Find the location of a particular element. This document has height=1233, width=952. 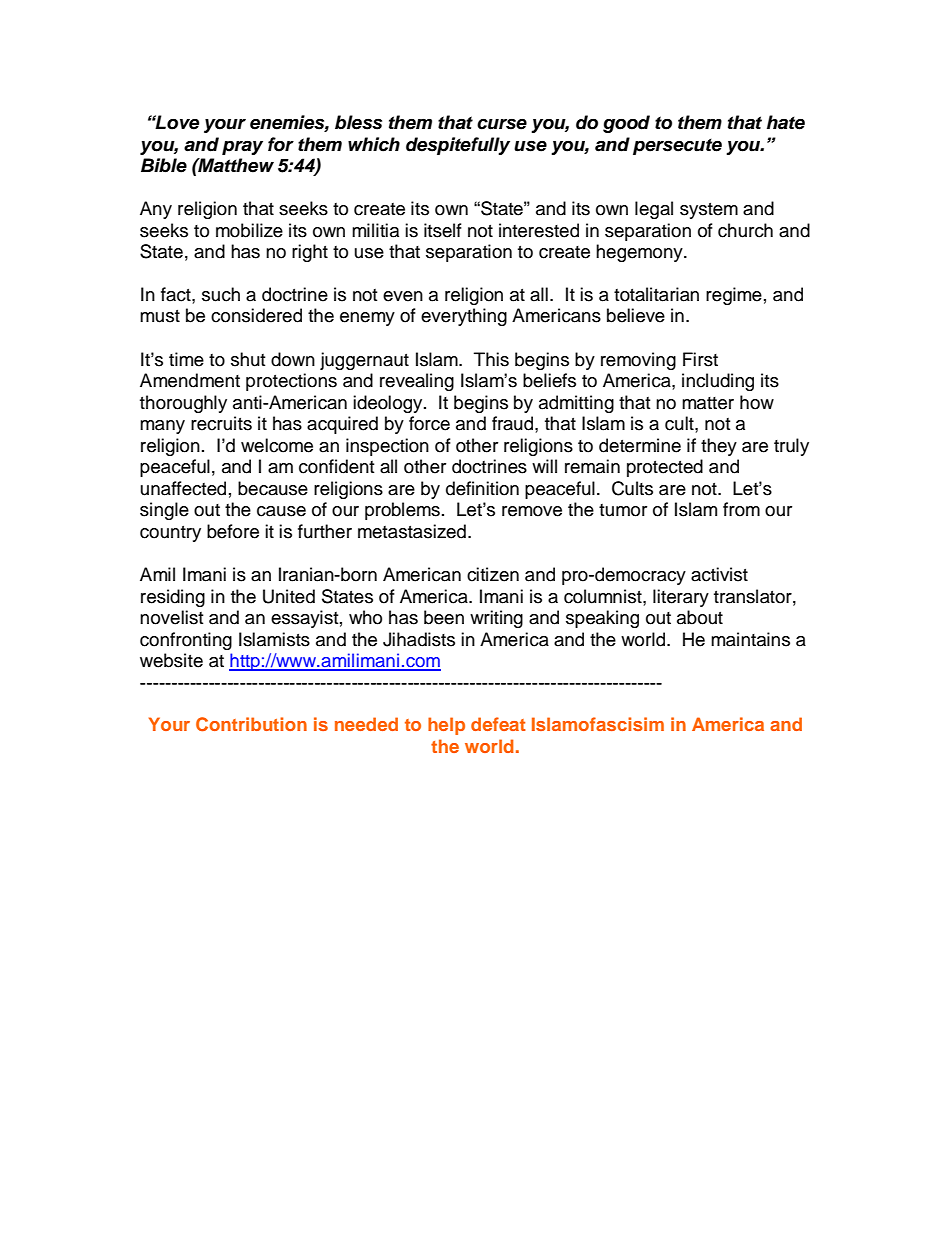

pray is located at coordinates (242, 147).
